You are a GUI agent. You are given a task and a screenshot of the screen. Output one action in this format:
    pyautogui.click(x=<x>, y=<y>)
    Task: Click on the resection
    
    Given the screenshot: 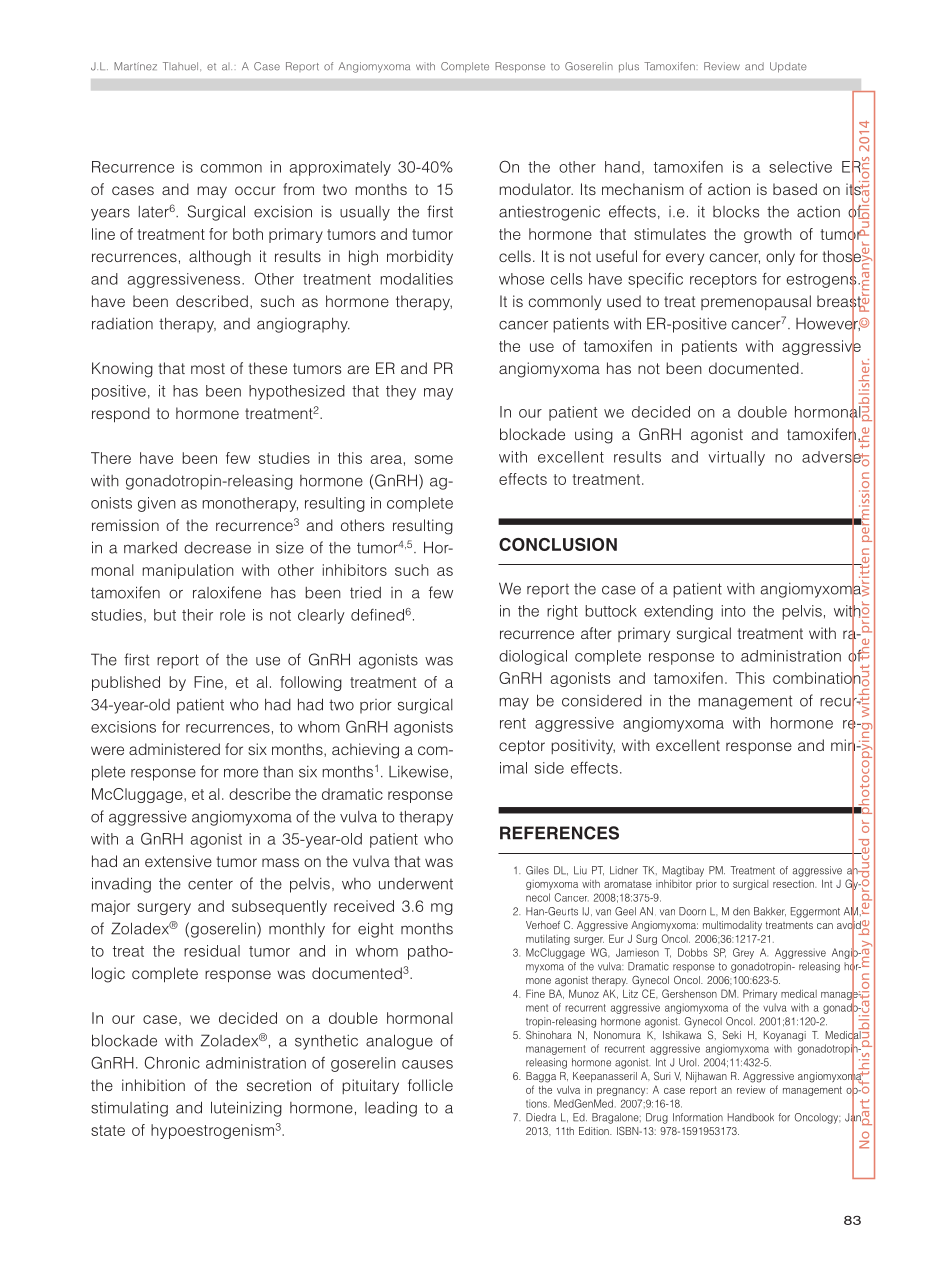 What is the action you would take?
    pyautogui.click(x=794, y=884)
